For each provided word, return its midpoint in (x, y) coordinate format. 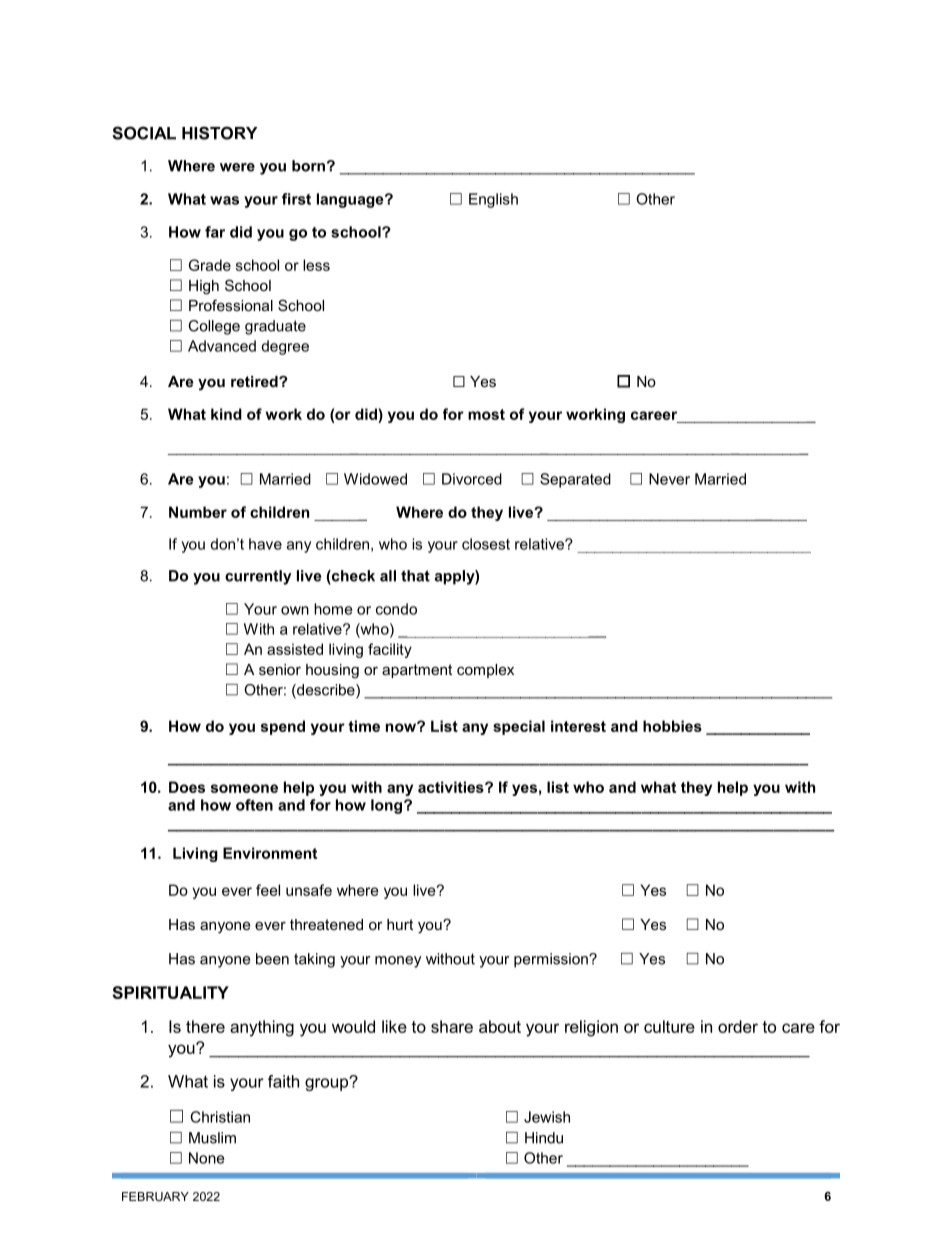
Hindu (544, 1138)
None (206, 1158)
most (486, 414)
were (237, 167)
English (493, 200)
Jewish (547, 1117)
